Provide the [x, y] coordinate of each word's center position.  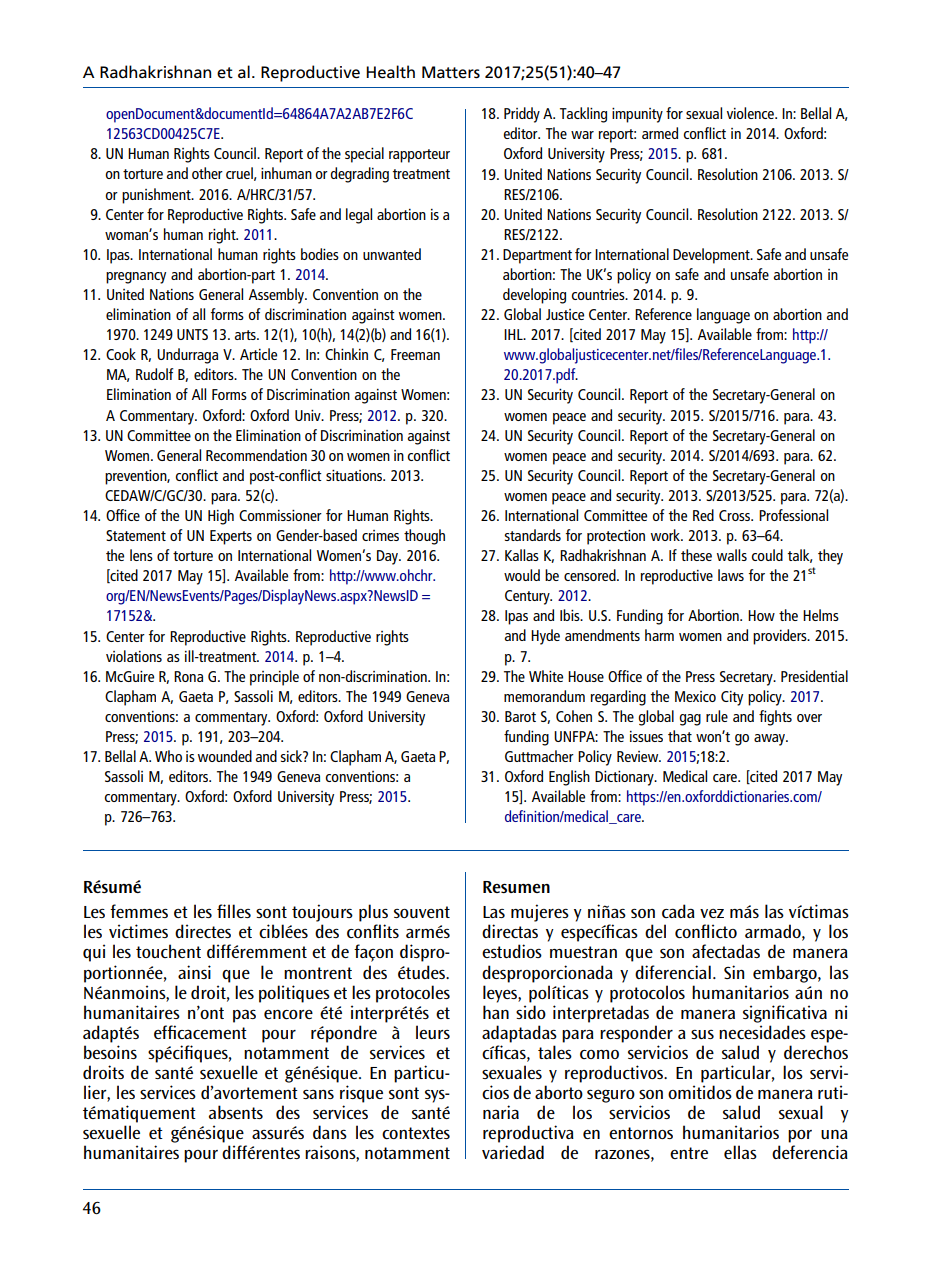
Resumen [516, 887]
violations [134, 656]
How [761, 615]
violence [751, 113]
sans [318, 1094]
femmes [139, 911]
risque [361, 1094]
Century [528, 597]
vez [712, 913]
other [207, 173]
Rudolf [155, 374]
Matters [451, 72]
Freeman [415, 354]
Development [712, 256]
